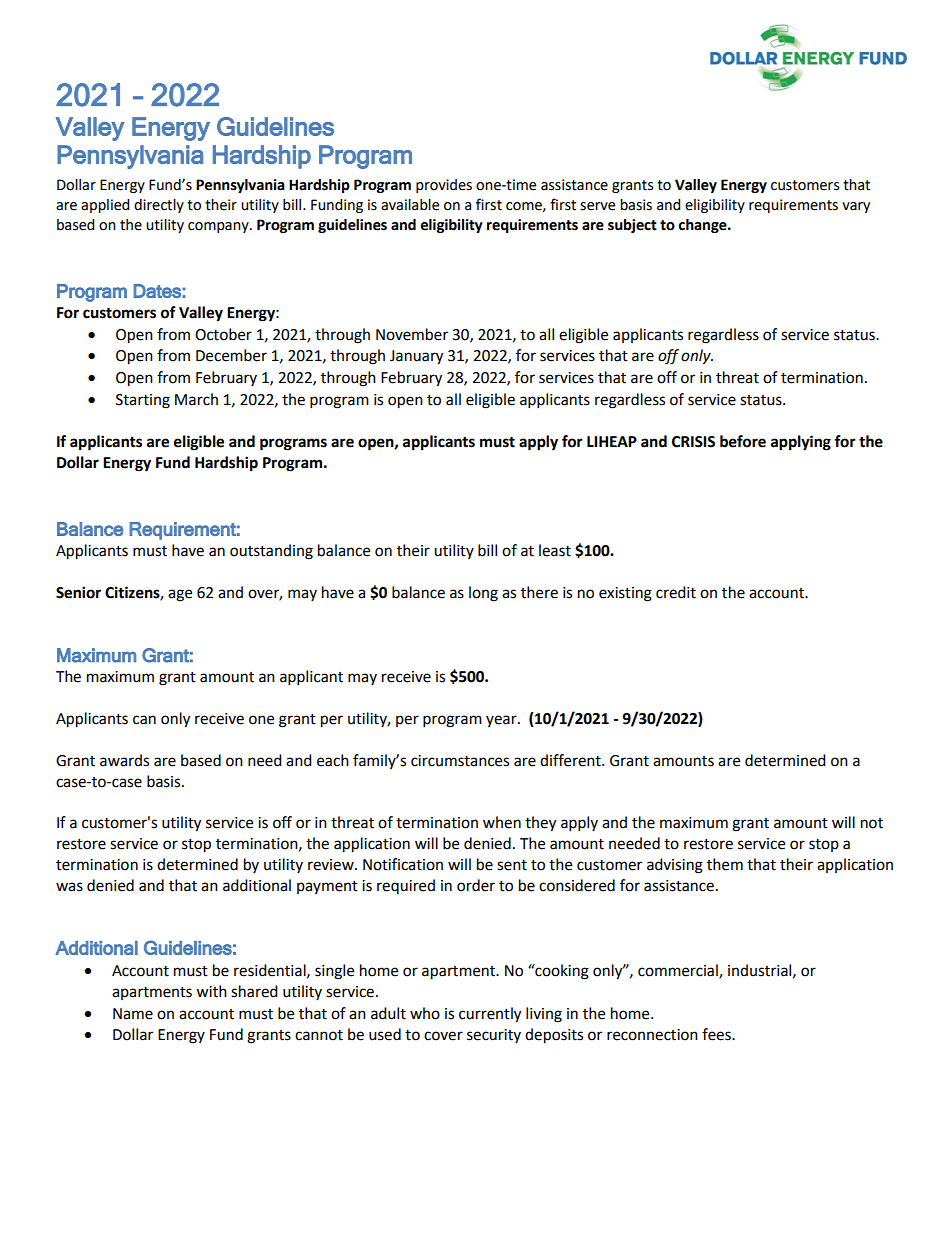 This image has height=1233, width=952. Describe the element at coordinates (483, 594) in the image. I see `long` at that location.
